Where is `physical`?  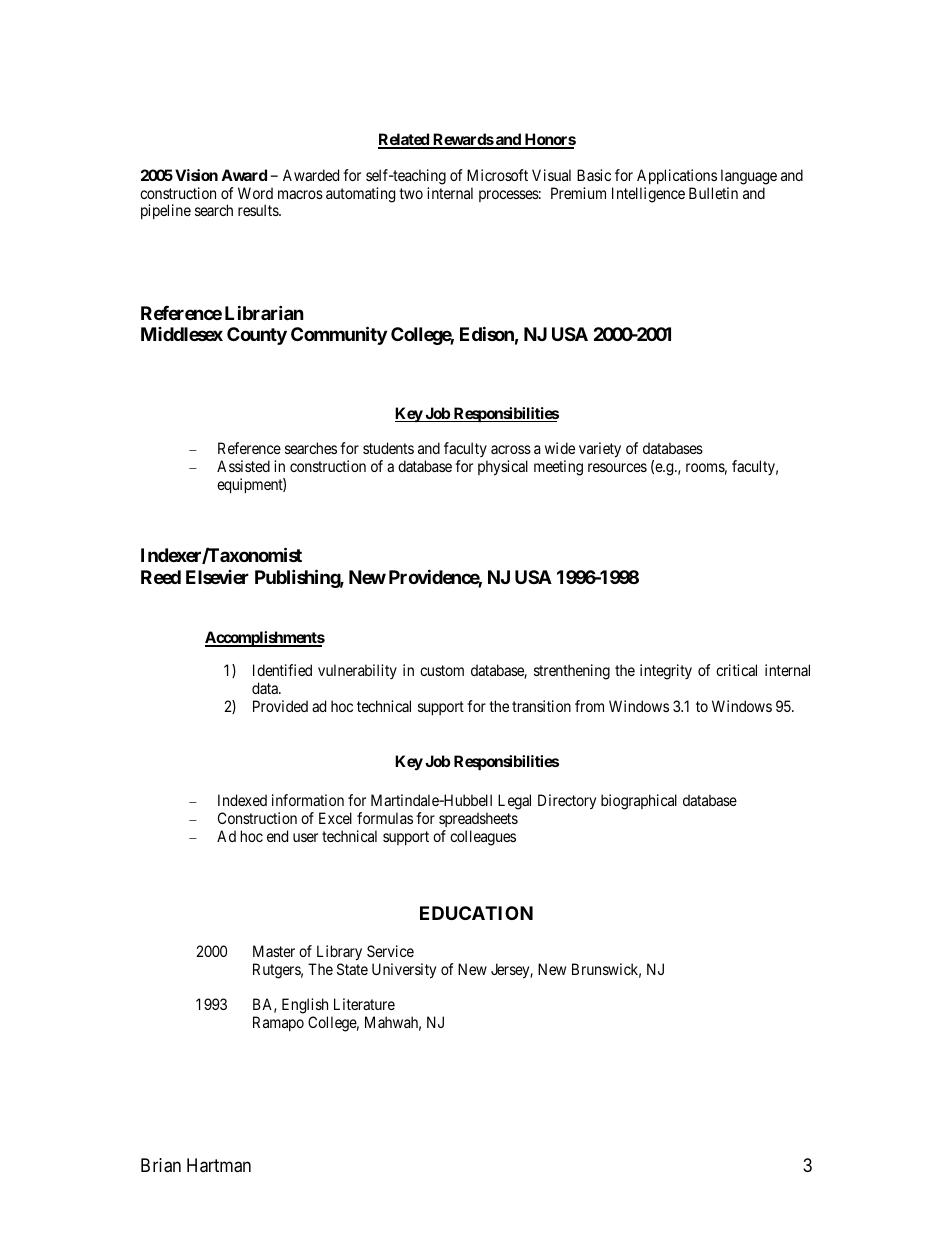
physical is located at coordinates (503, 468).
